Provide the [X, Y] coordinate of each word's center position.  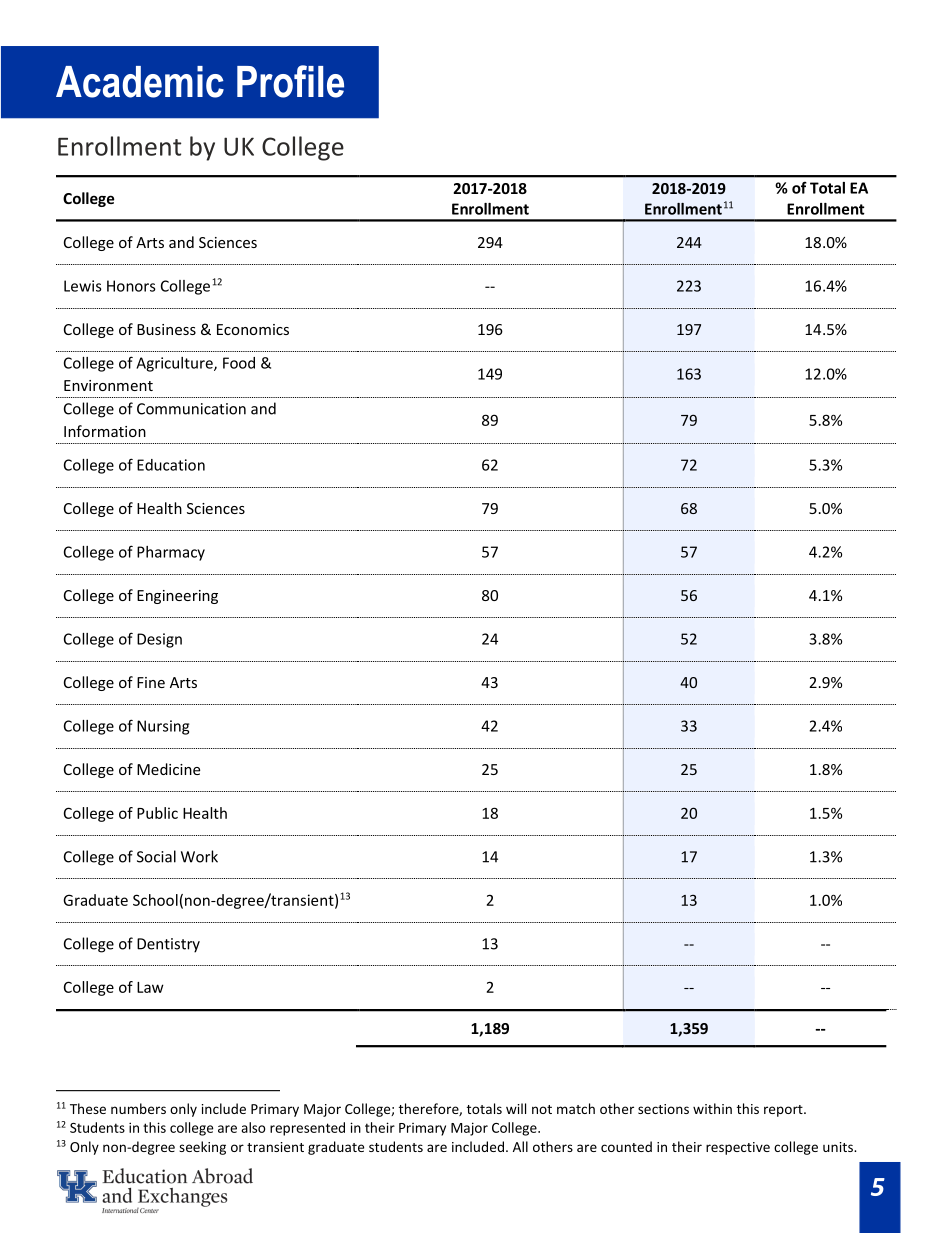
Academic [140, 82]
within [712, 1108]
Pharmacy [171, 553]
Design [159, 640]
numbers [138, 1108]
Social [156, 856]
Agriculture [175, 364]
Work [199, 856]
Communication [191, 409]
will [516, 1108]
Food [239, 363]
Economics [253, 329]
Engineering [177, 597]
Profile [290, 81]
